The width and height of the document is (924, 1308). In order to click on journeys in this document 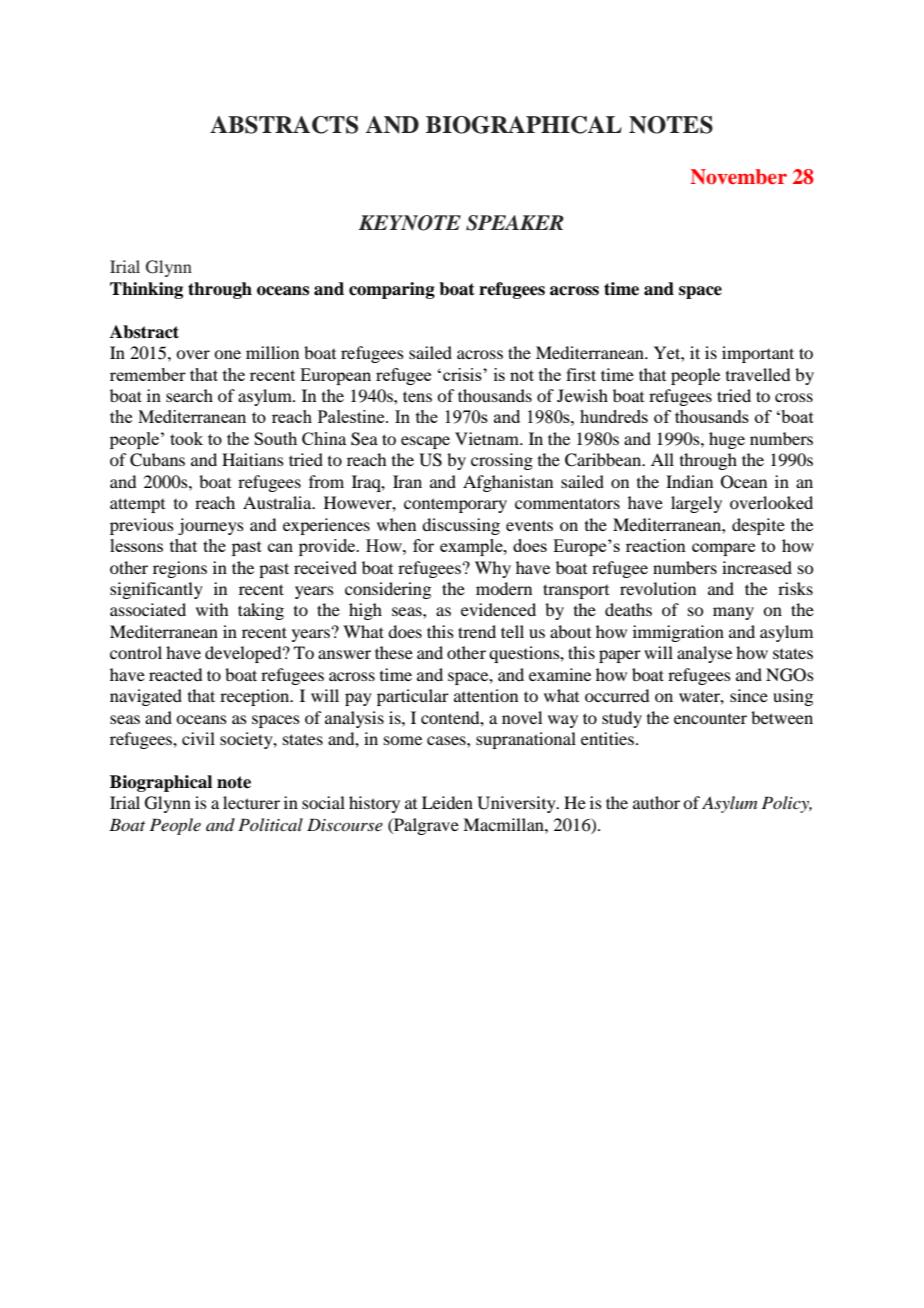, I will do `click(211, 526)`.
